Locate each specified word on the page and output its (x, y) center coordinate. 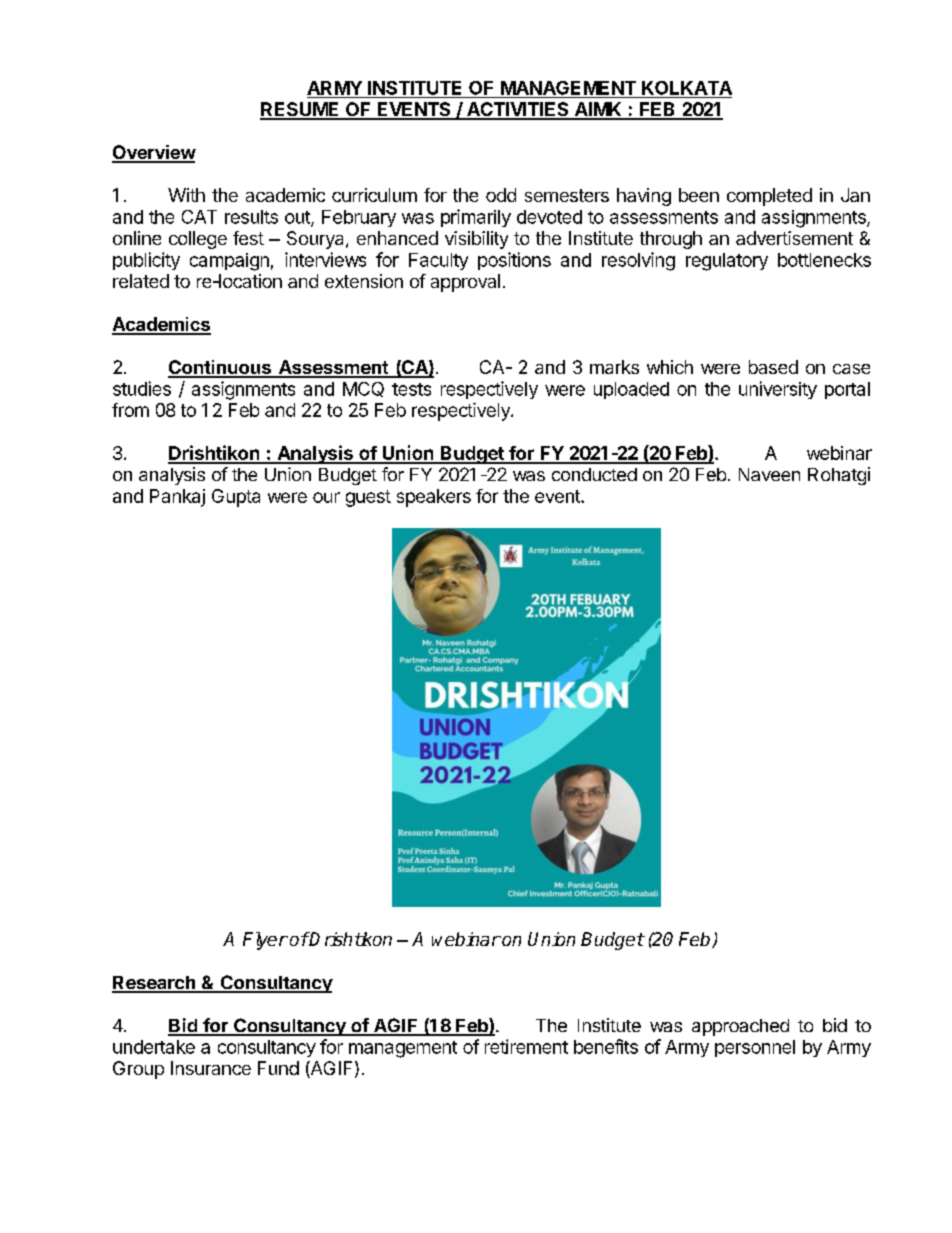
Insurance (211, 1068)
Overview (154, 153)
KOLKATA (687, 88)
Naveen (769, 474)
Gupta (236, 498)
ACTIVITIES (518, 110)
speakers (434, 498)
